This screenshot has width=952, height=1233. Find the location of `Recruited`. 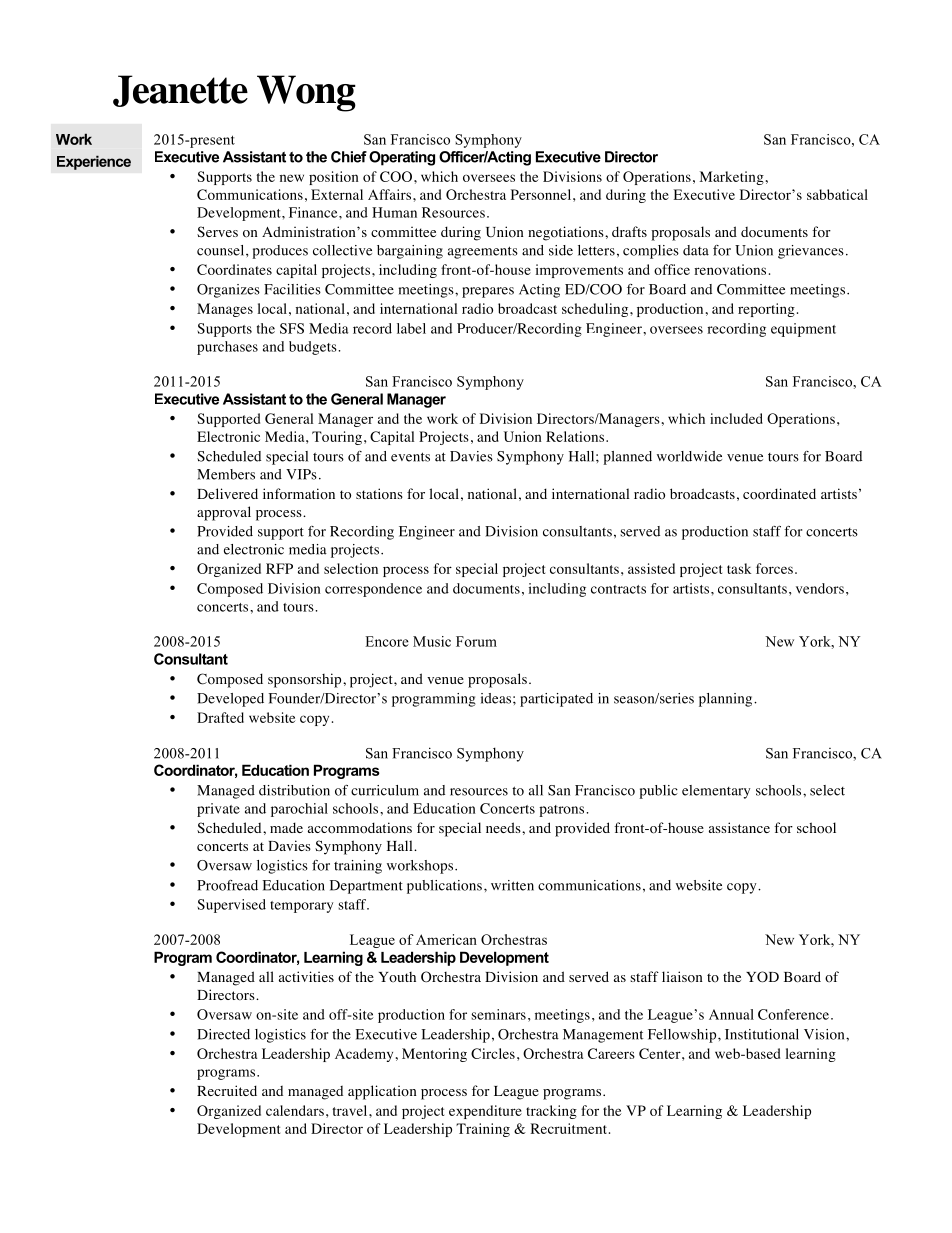

Recruited is located at coordinates (227, 1090).
